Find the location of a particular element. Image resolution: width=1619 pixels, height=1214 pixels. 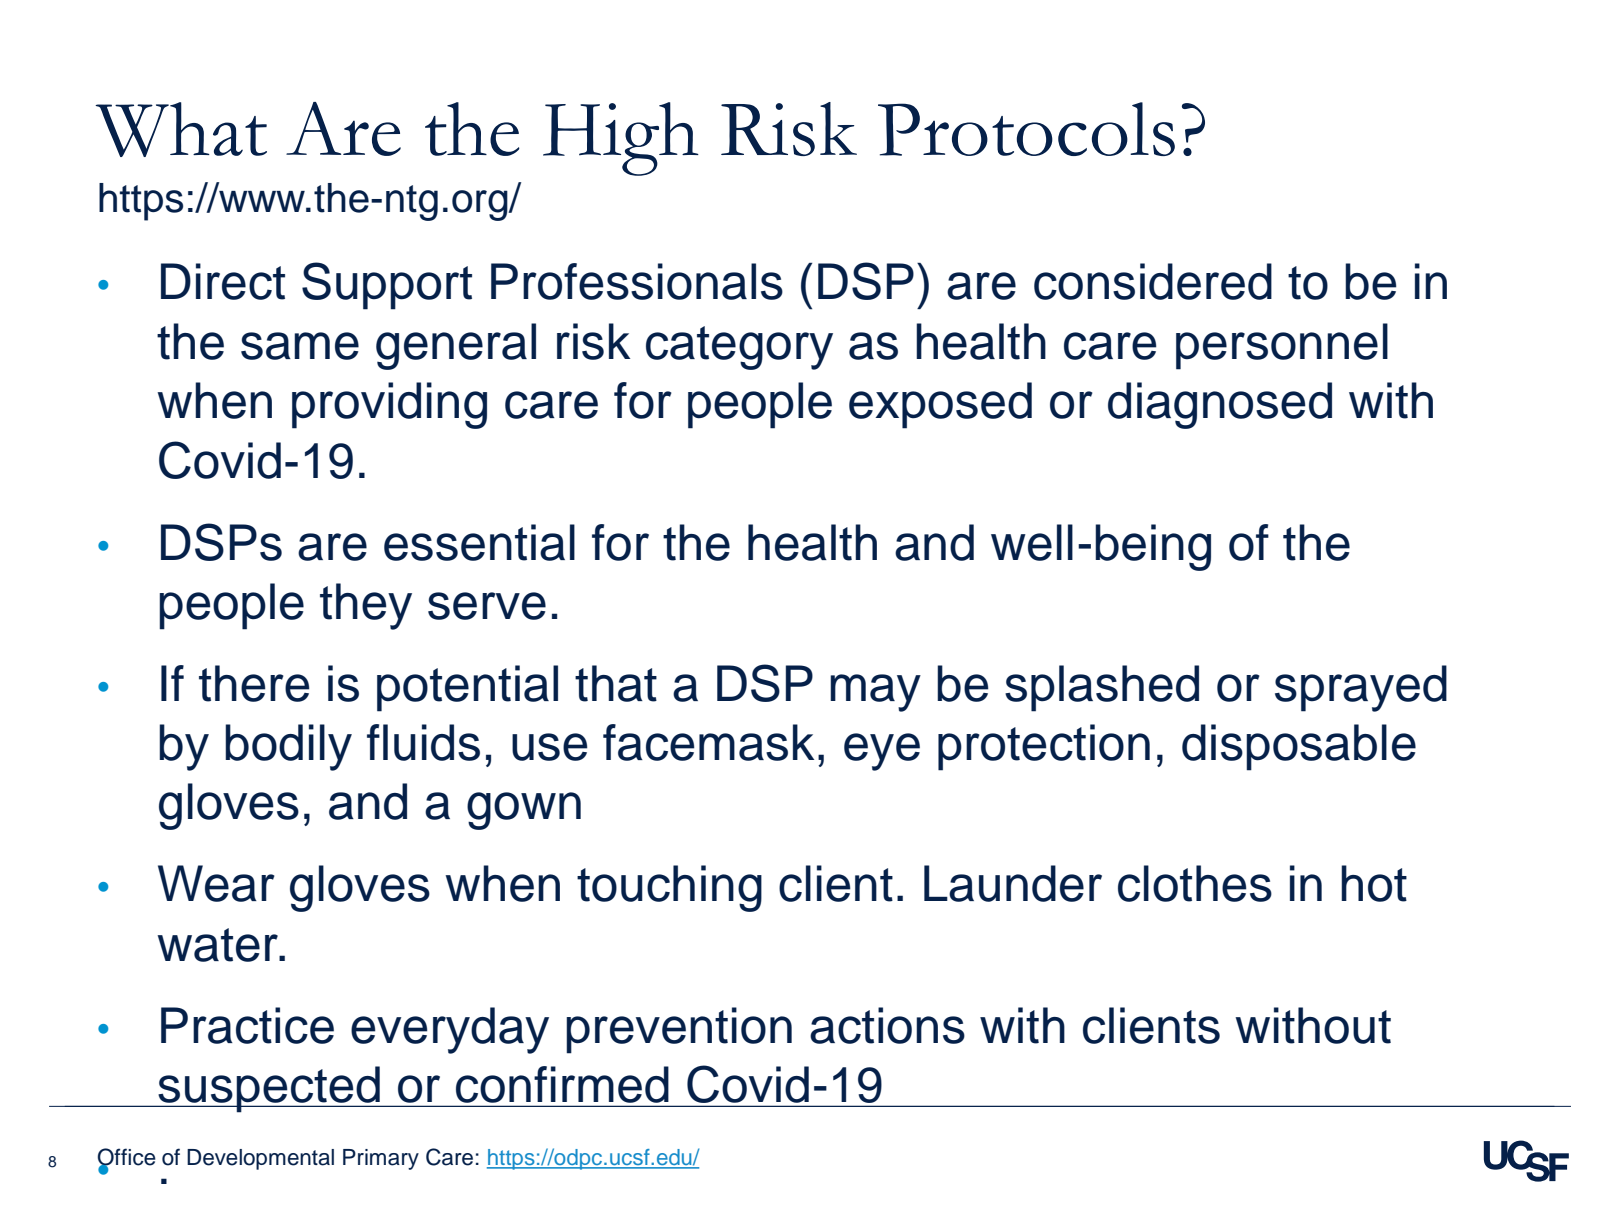

that is located at coordinates (616, 683).
